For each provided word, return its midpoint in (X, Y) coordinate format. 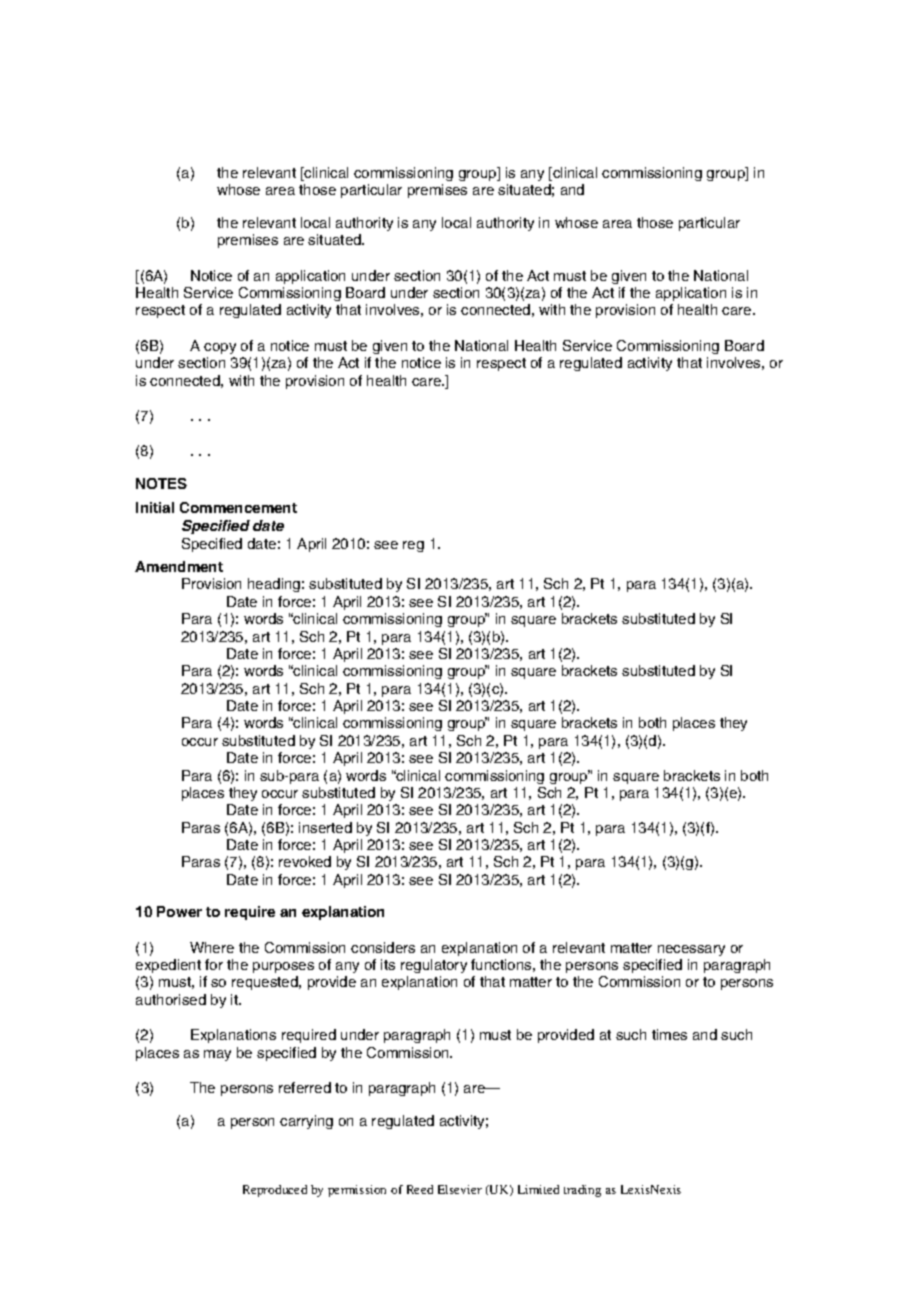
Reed (420, 1189)
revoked (305, 861)
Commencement (238, 507)
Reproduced (275, 1191)
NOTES (161, 483)
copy (220, 348)
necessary (691, 950)
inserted (325, 827)
